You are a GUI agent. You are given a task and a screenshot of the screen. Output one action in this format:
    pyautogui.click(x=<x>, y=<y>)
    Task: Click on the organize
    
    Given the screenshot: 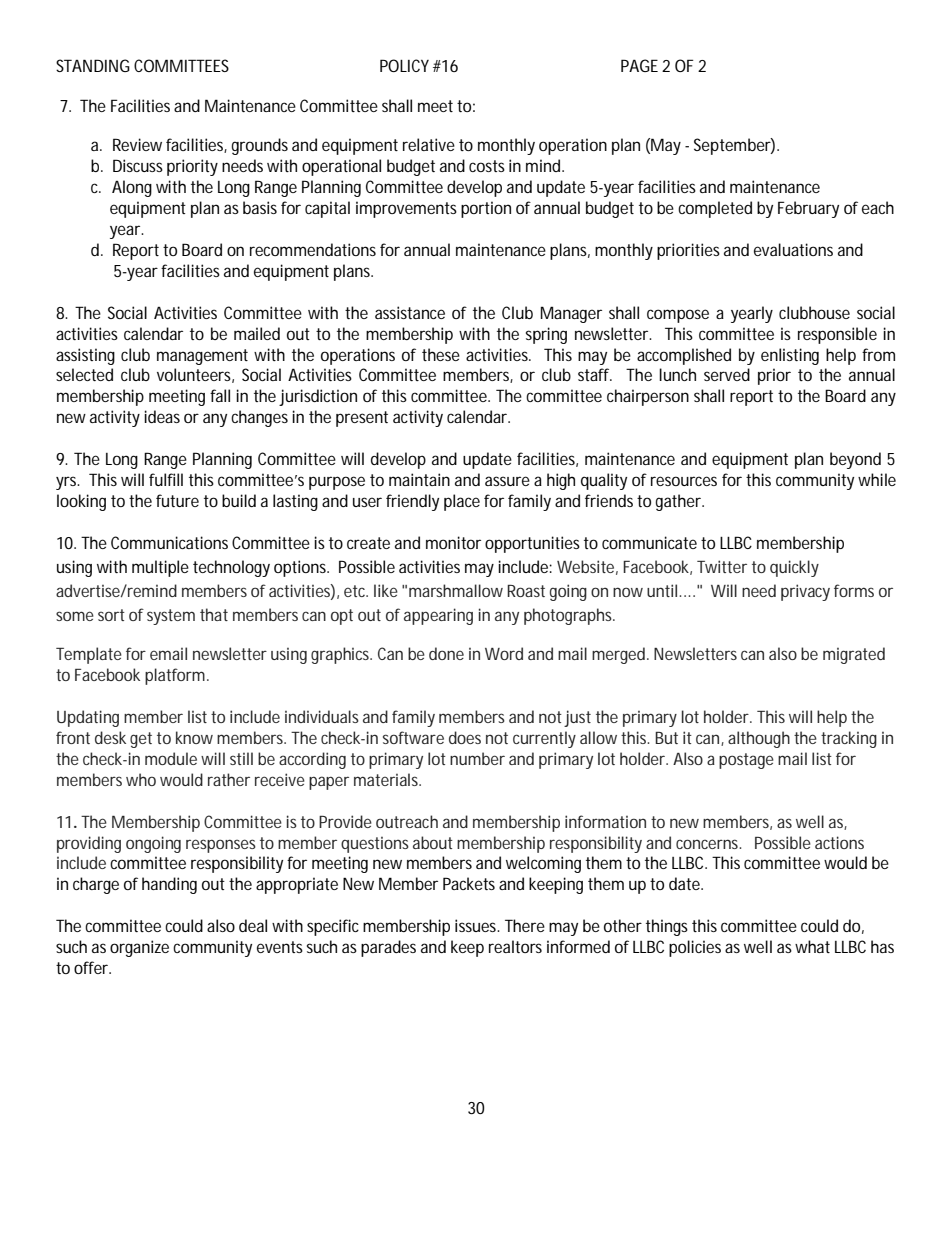 What is the action you would take?
    pyautogui.click(x=139, y=948)
